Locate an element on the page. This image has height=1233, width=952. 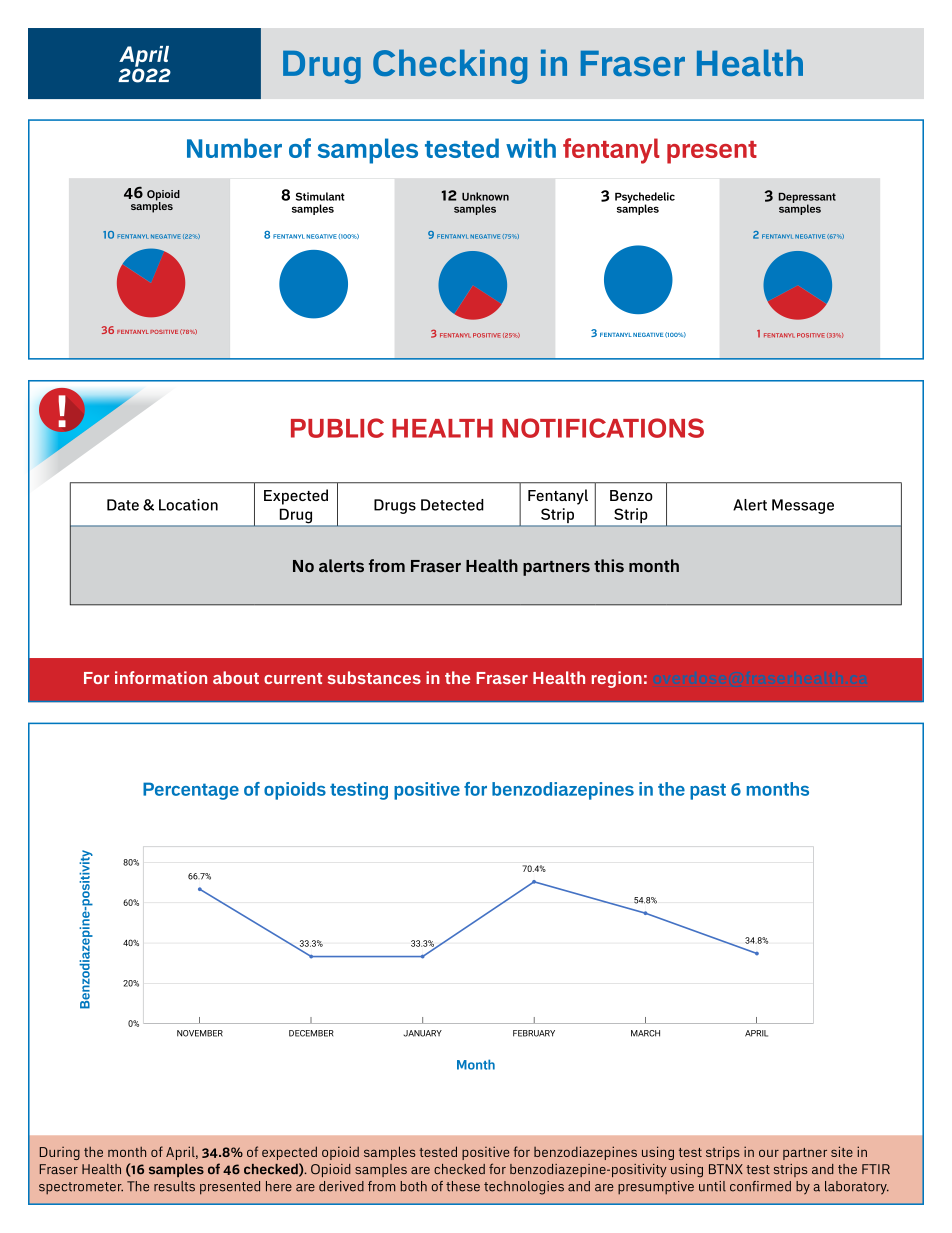
Depressant is located at coordinates (807, 199).
